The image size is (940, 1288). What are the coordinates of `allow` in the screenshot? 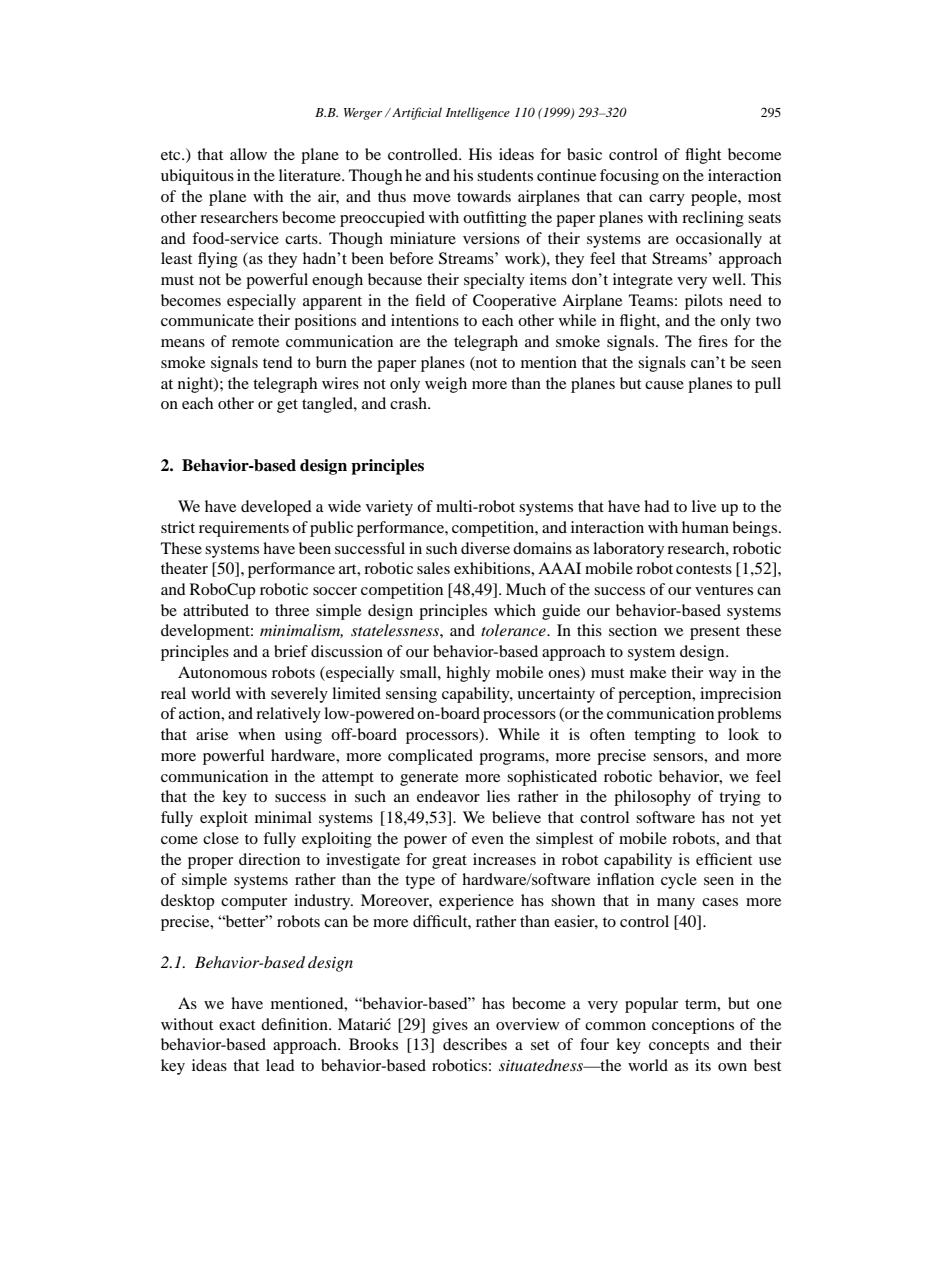 It's located at (248, 154).
